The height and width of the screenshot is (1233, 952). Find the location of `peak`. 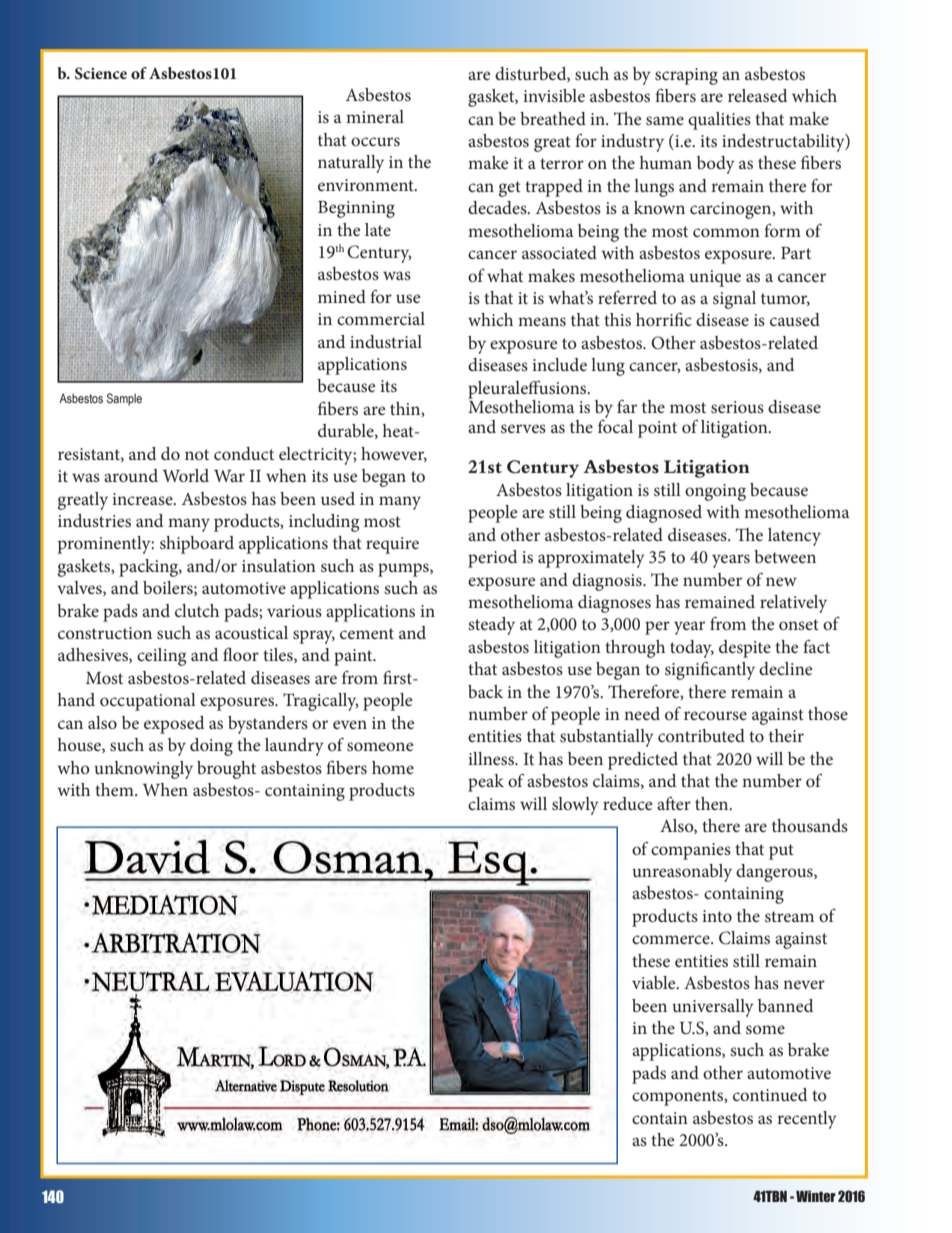

peak is located at coordinates (486, 783).
